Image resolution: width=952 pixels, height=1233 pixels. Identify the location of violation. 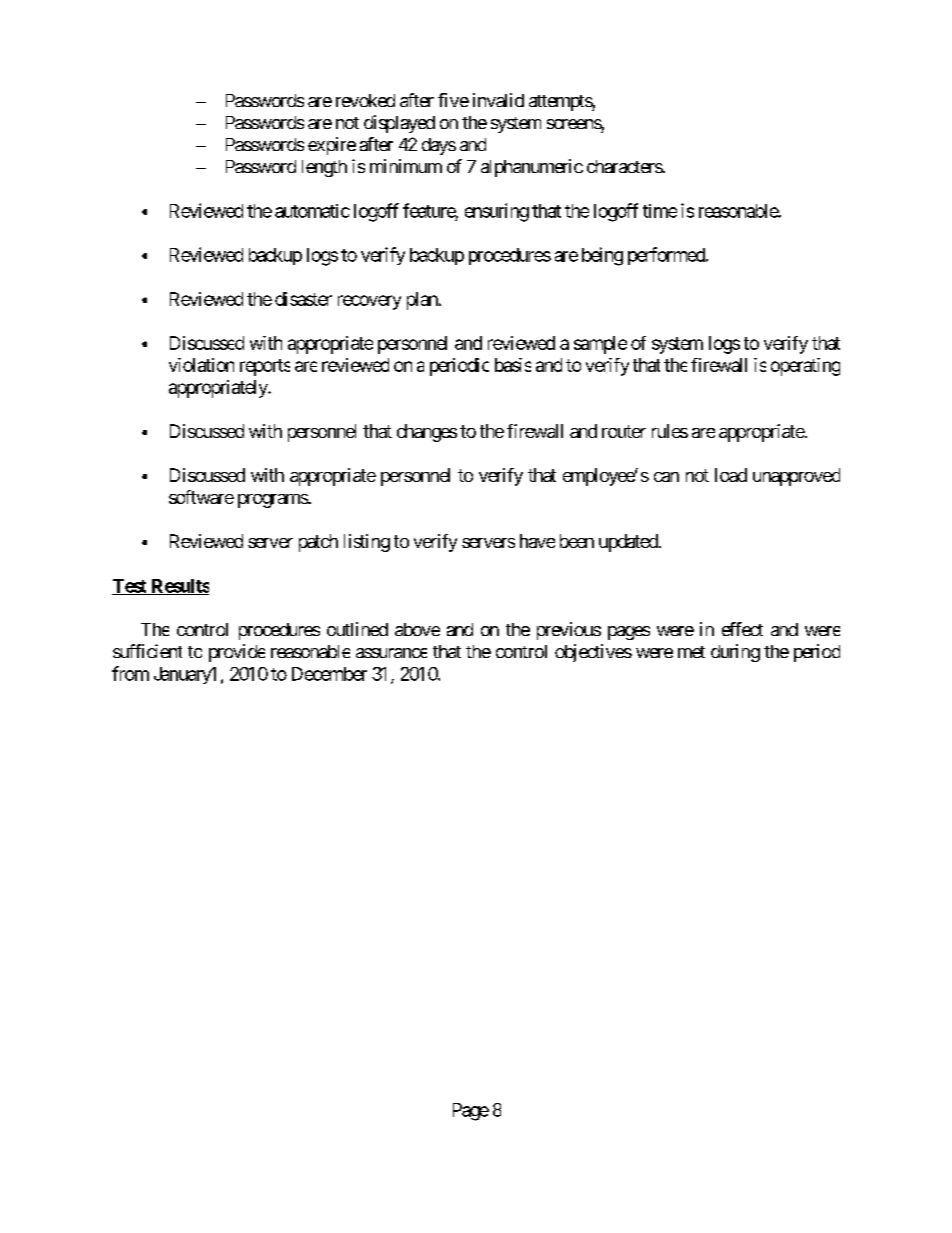
(201, 365).
